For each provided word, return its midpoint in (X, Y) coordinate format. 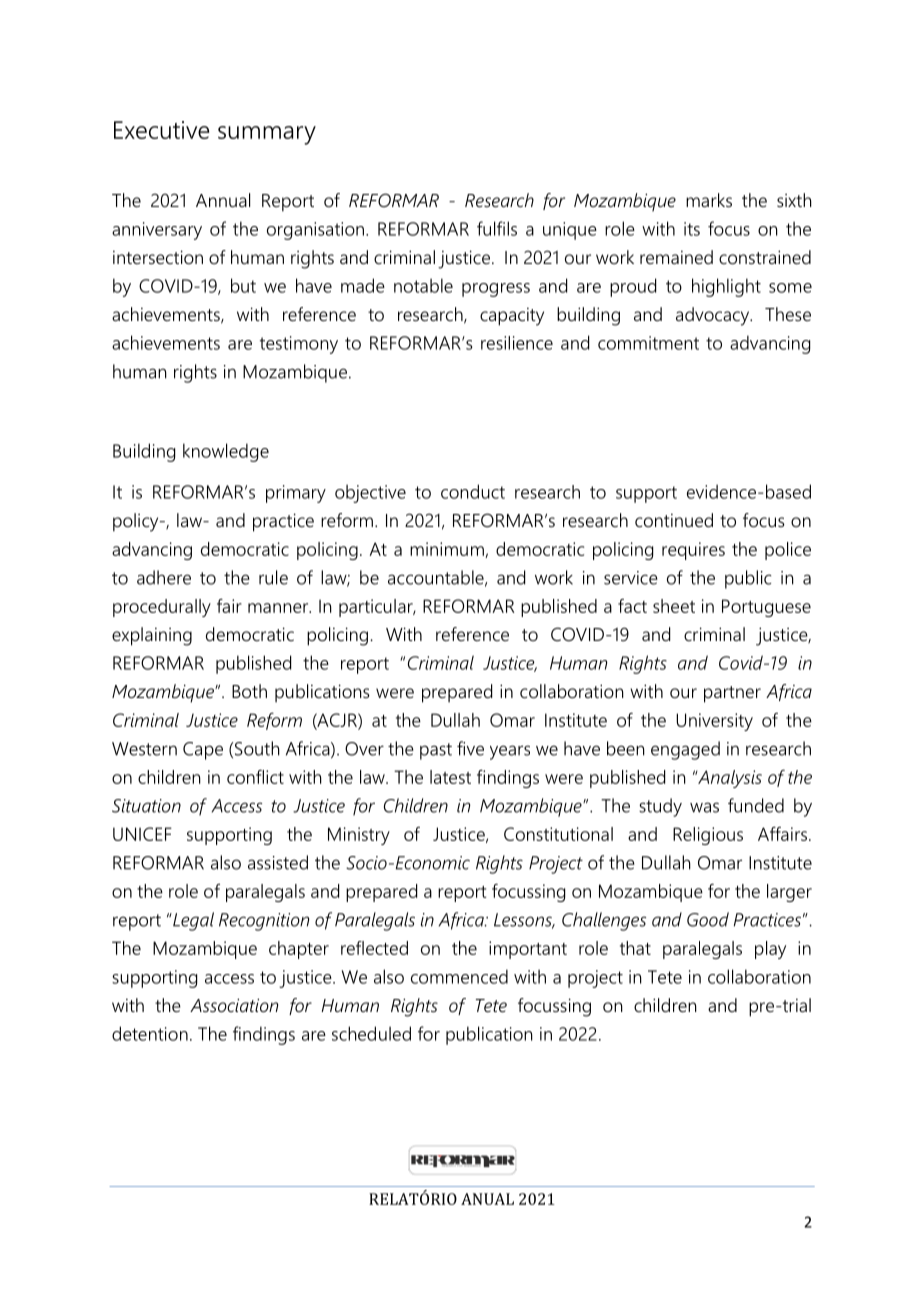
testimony (299, 345)
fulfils (497, 228)
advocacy (714, 316)
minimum (448, 550)
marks (709, 200)
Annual (223, 200)
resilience (517, 343)
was (704, 807)
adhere (164, 577)
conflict (255, 777)
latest (450, 777)
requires (693, 551)
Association (234, 1005)
